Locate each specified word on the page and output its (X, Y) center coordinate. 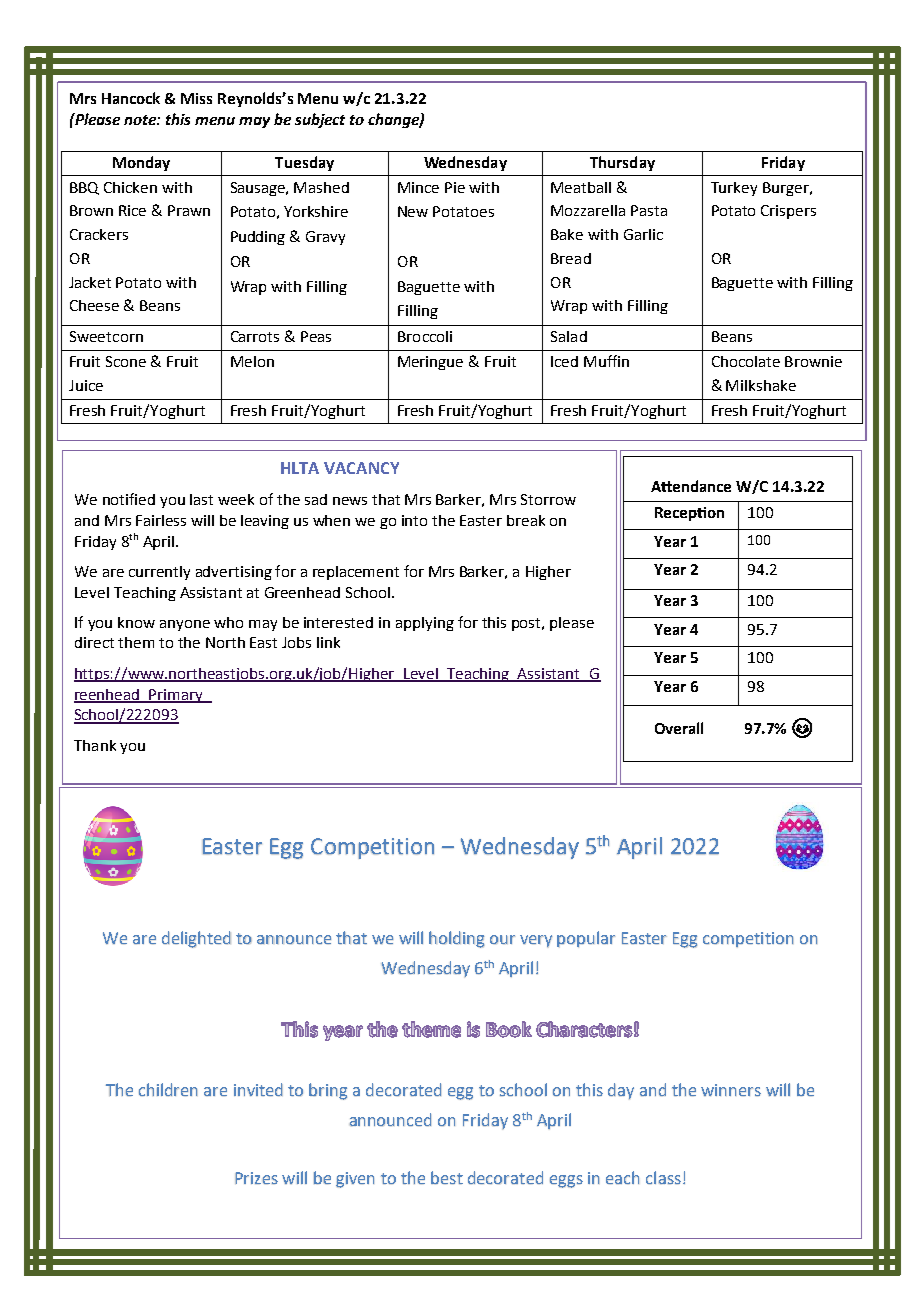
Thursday (622, 163)
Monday (141, 163)
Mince (418, 187)
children (168, 1089)
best (447, 1177)
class (663, 1177)
